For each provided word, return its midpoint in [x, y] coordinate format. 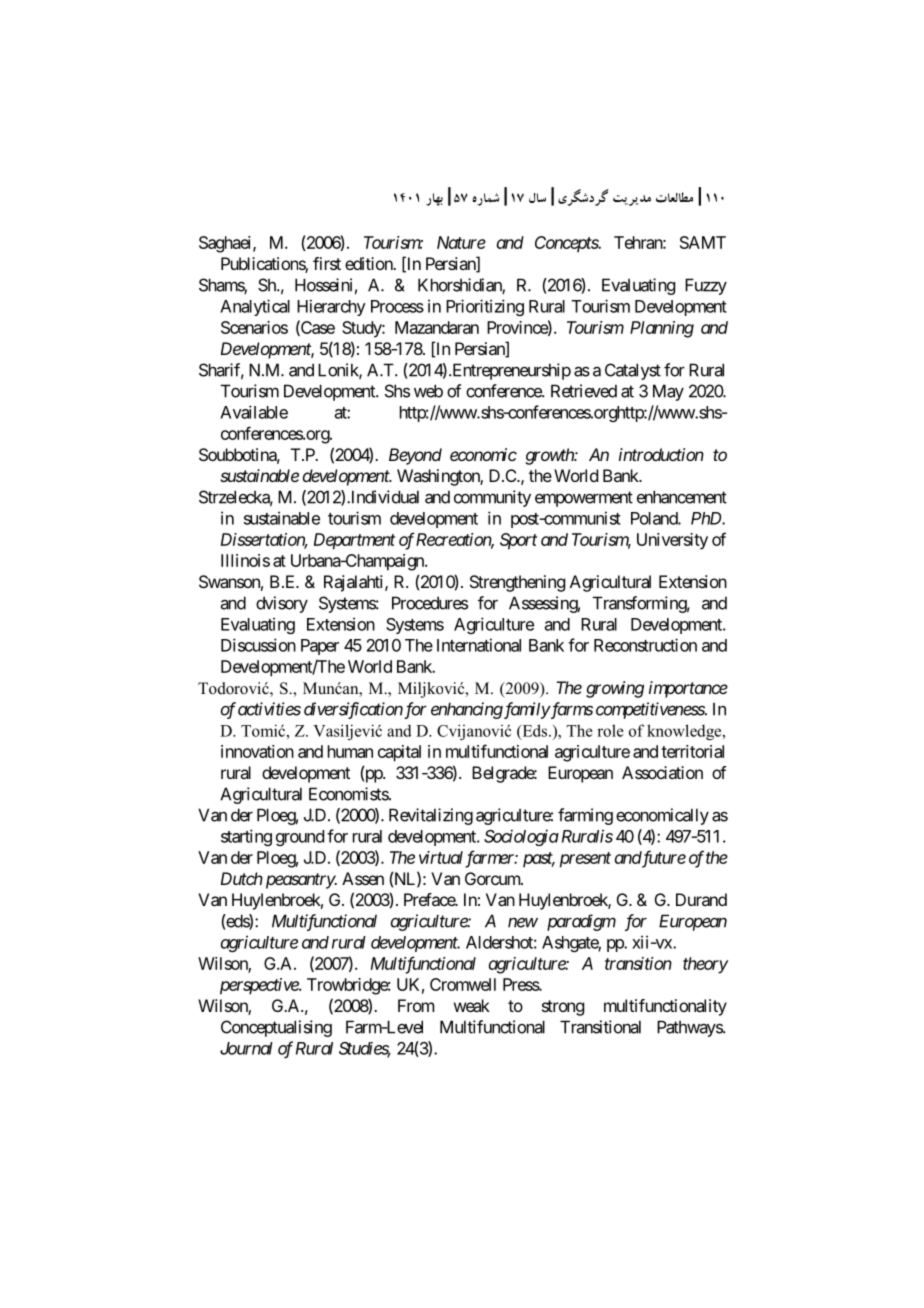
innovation [257, 751]
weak [472, 1005]
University [672, 541]
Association [662, 772]
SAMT [703, 242]
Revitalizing [431, 816]
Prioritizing [485, 307]
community [492, 498]
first [327, 263]
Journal [246, 1048]
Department [354, 541]
